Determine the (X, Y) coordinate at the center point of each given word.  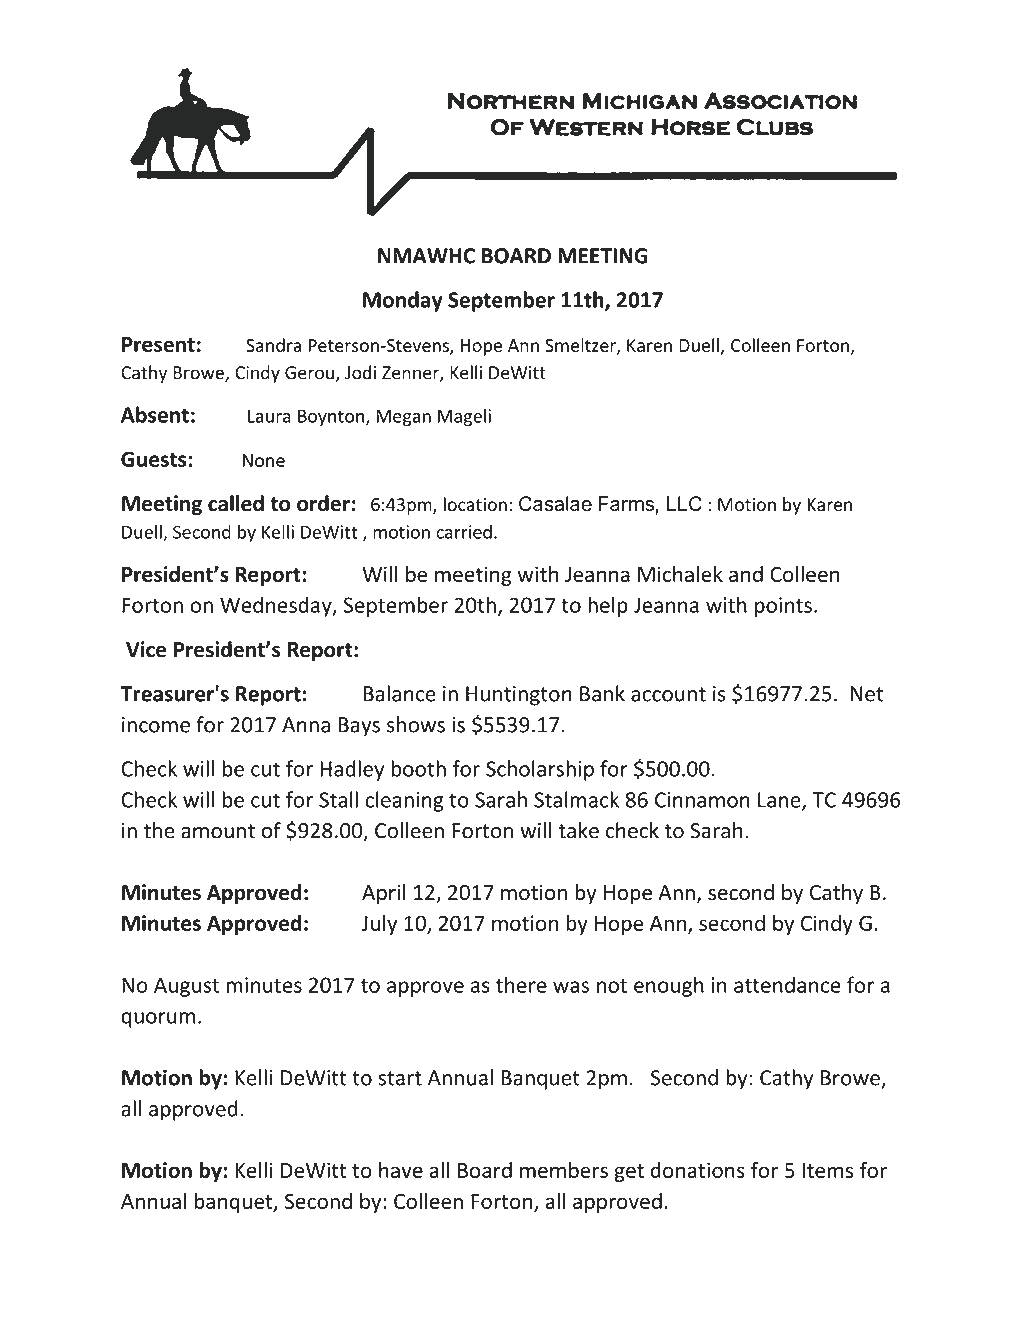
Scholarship (540, 770)
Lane (780, 801)
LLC (684, 504)
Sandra (273, 345)
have (401, 1170)
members (564, 1170)
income (156, 725)
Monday (403, 301)
